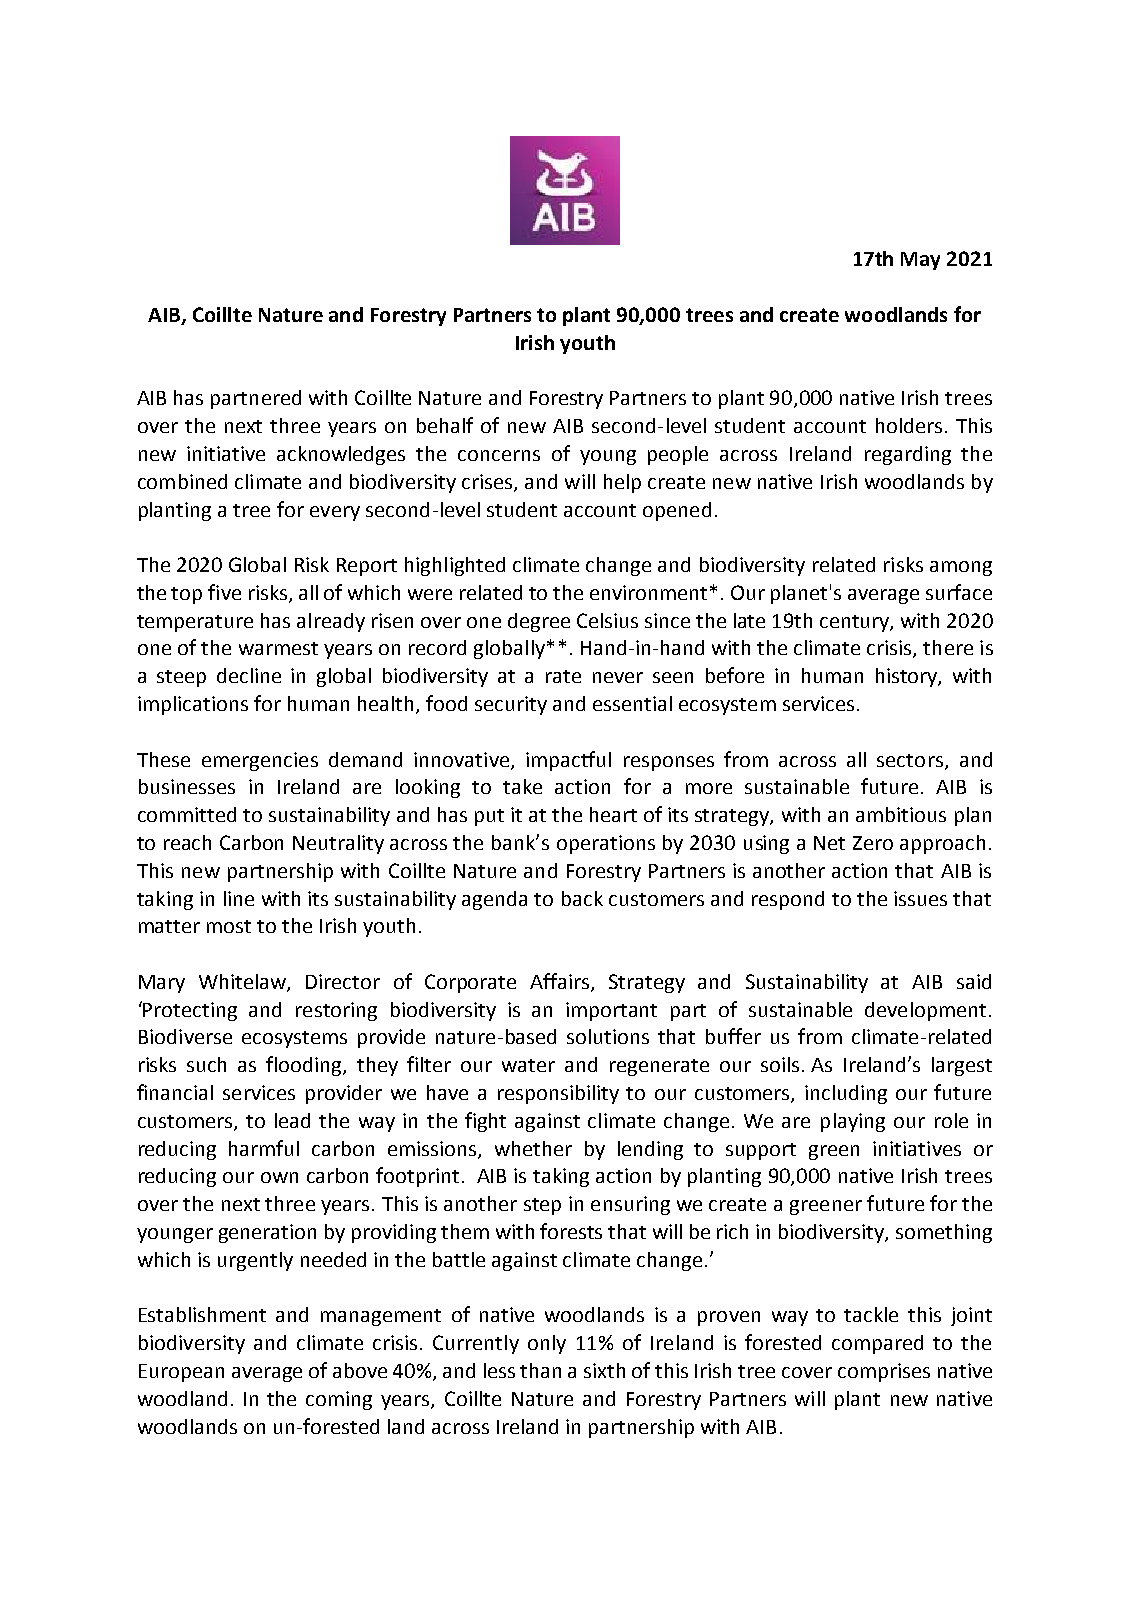 The height and width of the document is (1597, 1130). Describe the element at coordinates (558, 1094) in the document. I see `responsibility` at that location.
